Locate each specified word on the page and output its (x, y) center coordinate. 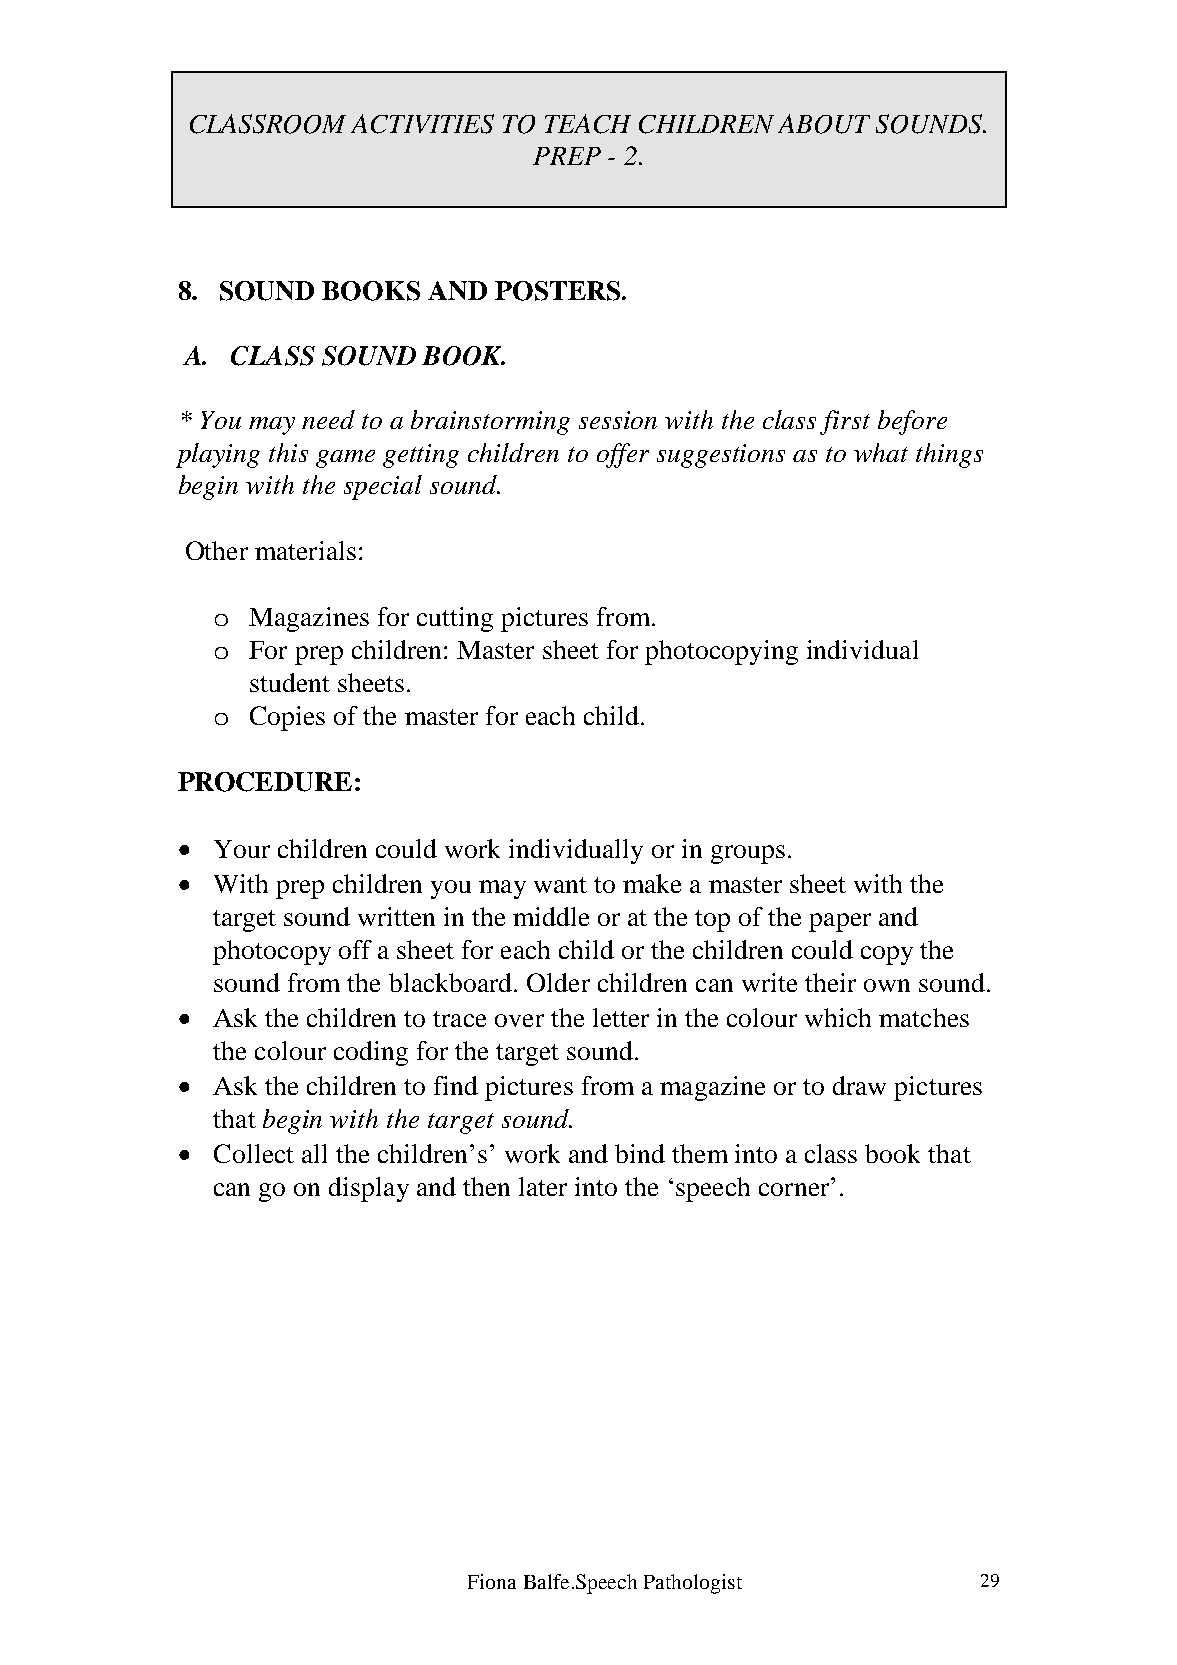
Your (242, 849)
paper (840, 922)
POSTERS (559, 291)
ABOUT (824, 124)
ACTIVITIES (422, 124)
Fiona (492, 1581)
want (560, 885)
